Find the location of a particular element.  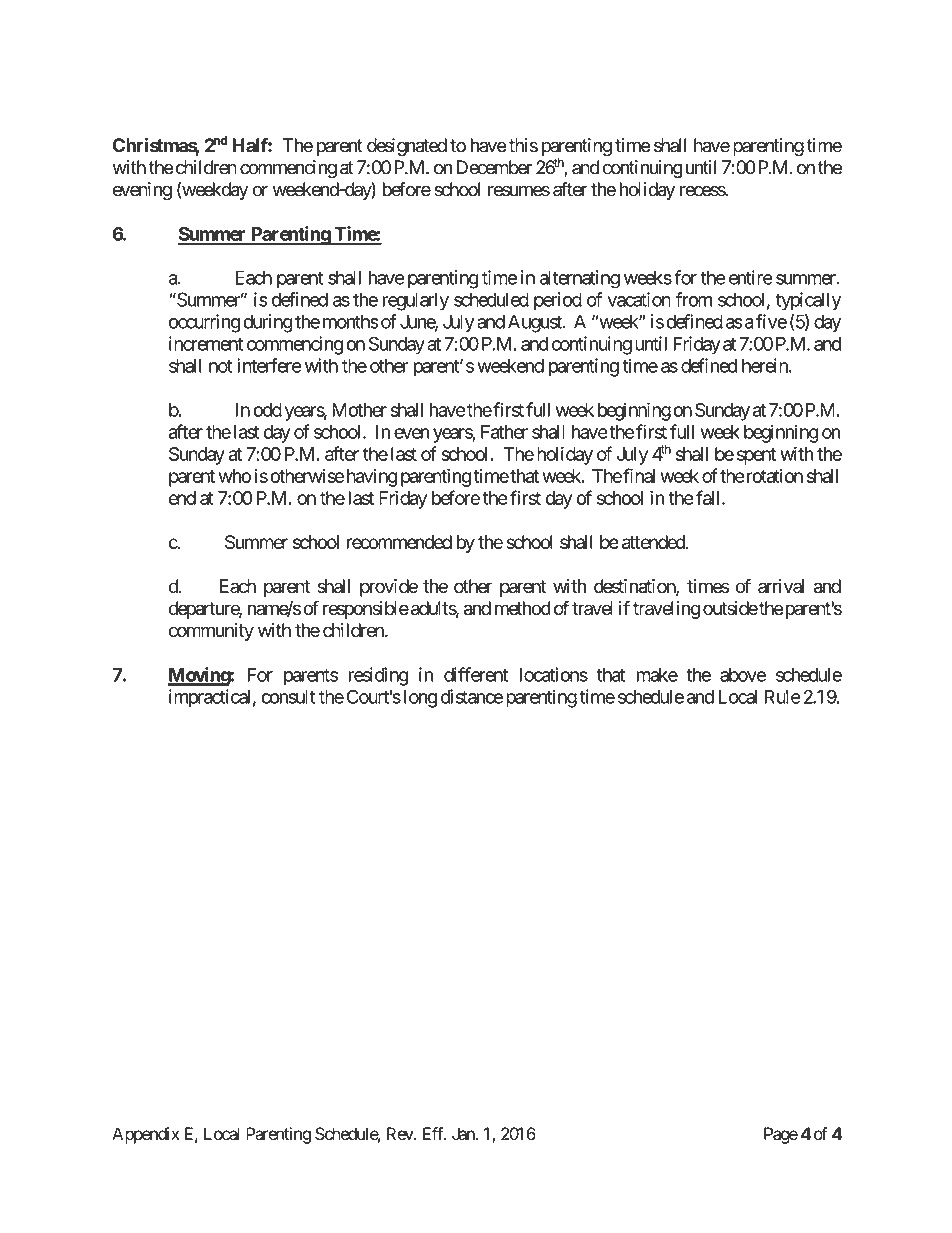

spent is located at coordinates (756, 456).
